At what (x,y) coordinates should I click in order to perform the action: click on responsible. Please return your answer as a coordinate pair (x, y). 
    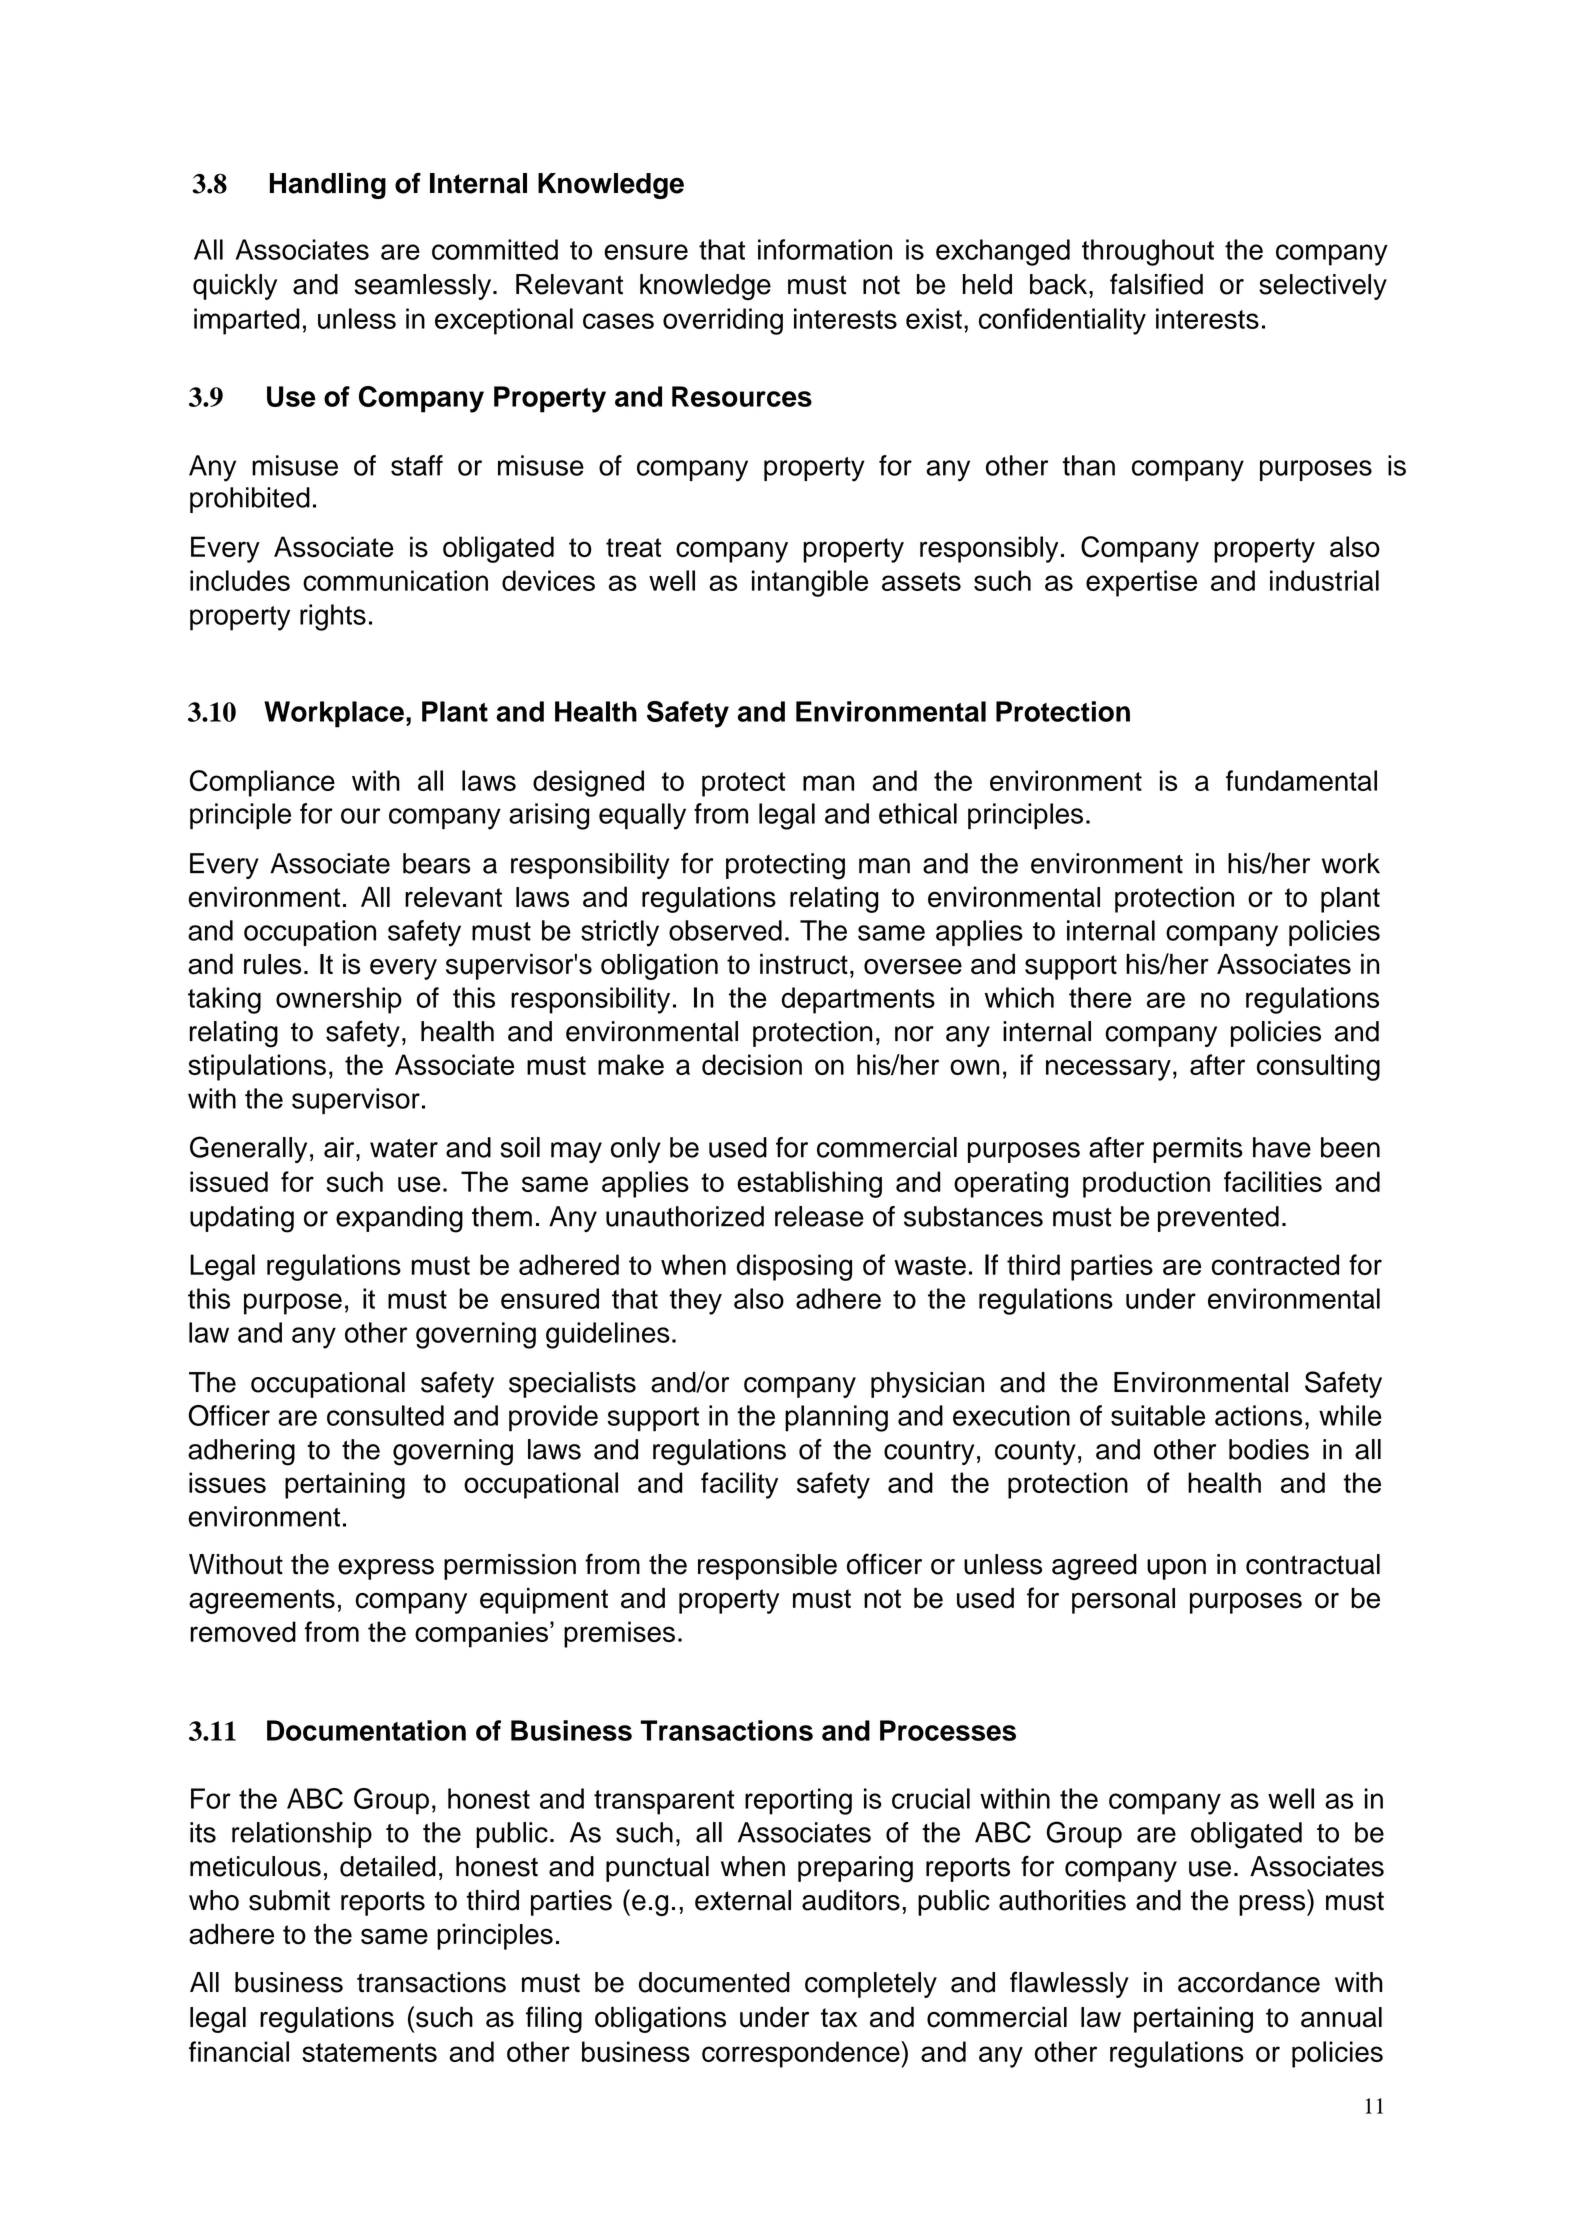
    Looking at the image, I should click on (767, 1567).
